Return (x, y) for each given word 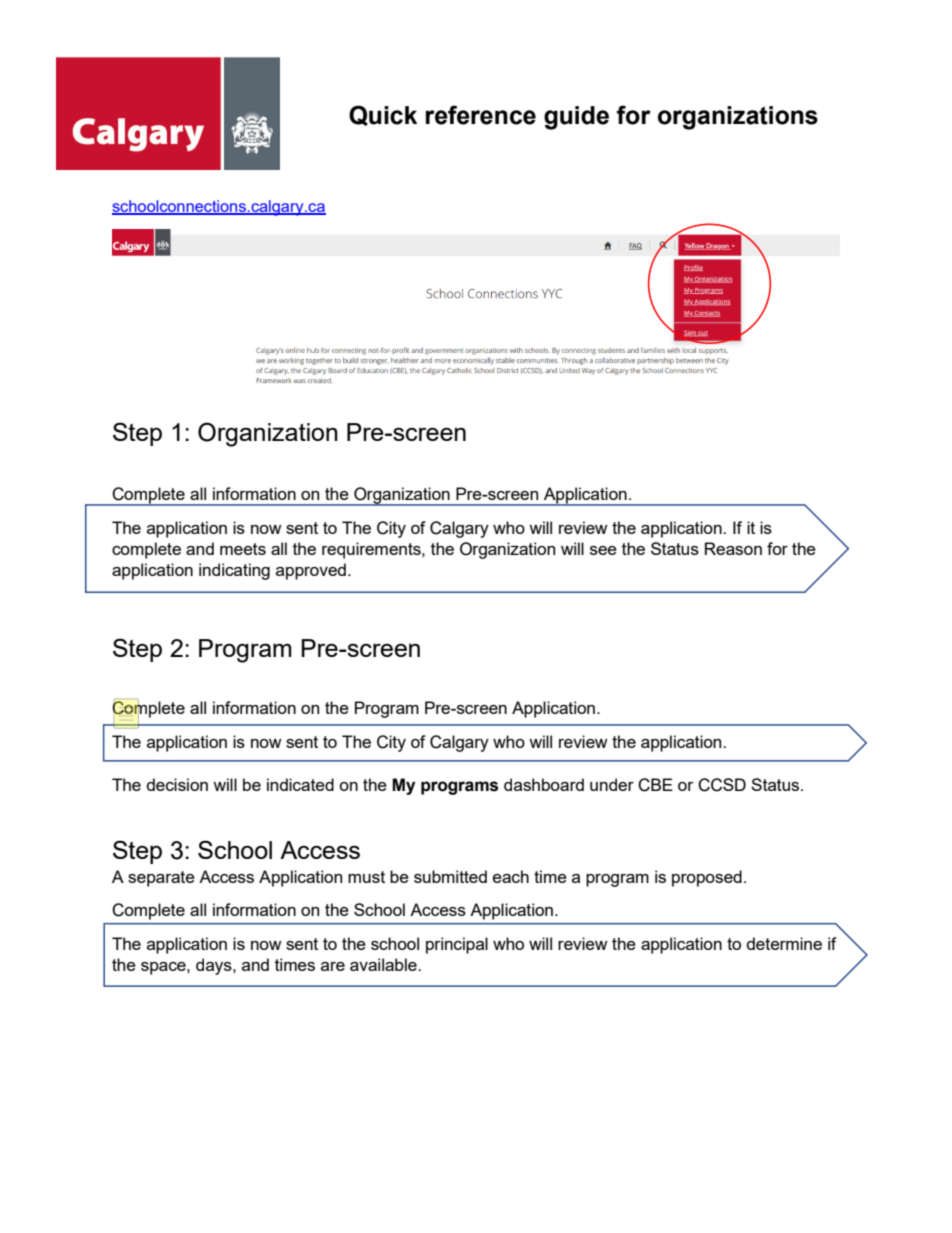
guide (576, 118)
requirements (372, 550)
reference (481, 115)
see (603, 550)
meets (243, 549)
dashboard (544, 784)
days (215, 966)
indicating (234, 571)
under (612, 784)
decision (177, 784)
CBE (655, 785)
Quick (383, 115)
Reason (733, 548)
